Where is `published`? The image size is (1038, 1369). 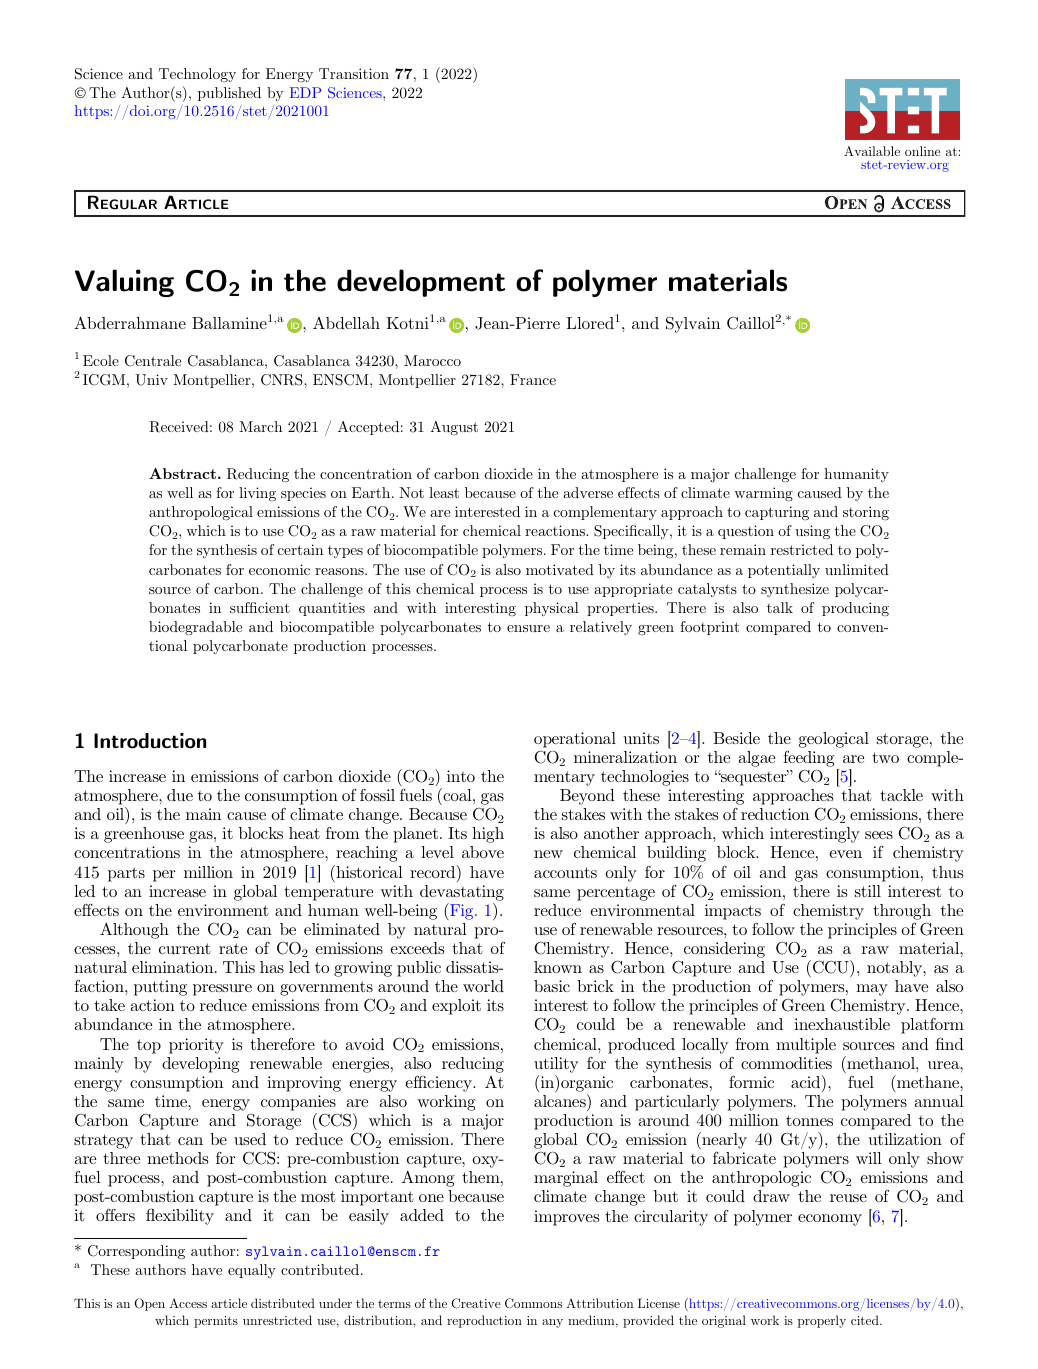
published is located at coordinates (229, 94).
